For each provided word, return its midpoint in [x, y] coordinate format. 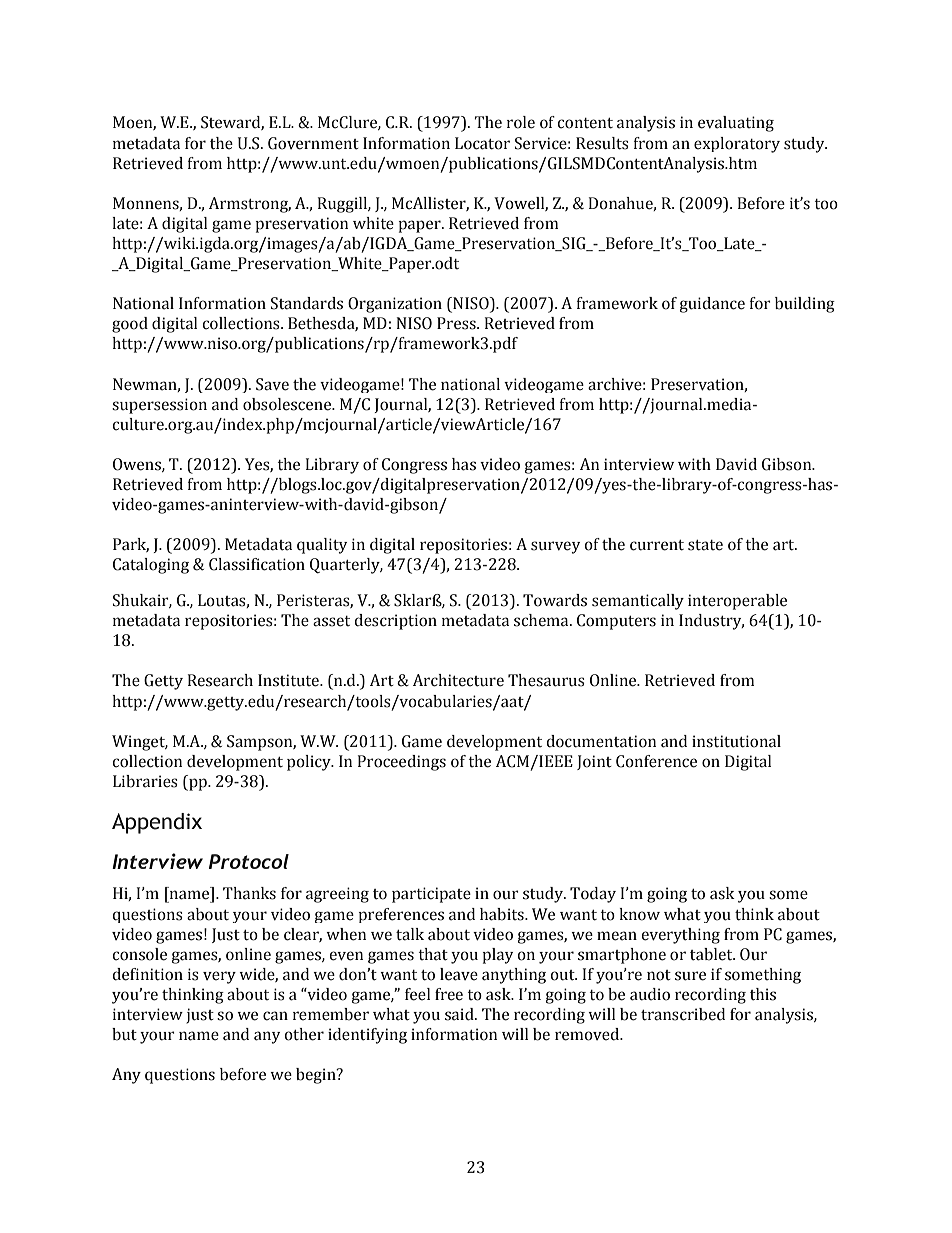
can [275, 1016]
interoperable [737, 602]
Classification [257, 564]
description [395, 622]
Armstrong [250, 205]
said [460, 1014]
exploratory [737, 145]
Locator [482, 143]
